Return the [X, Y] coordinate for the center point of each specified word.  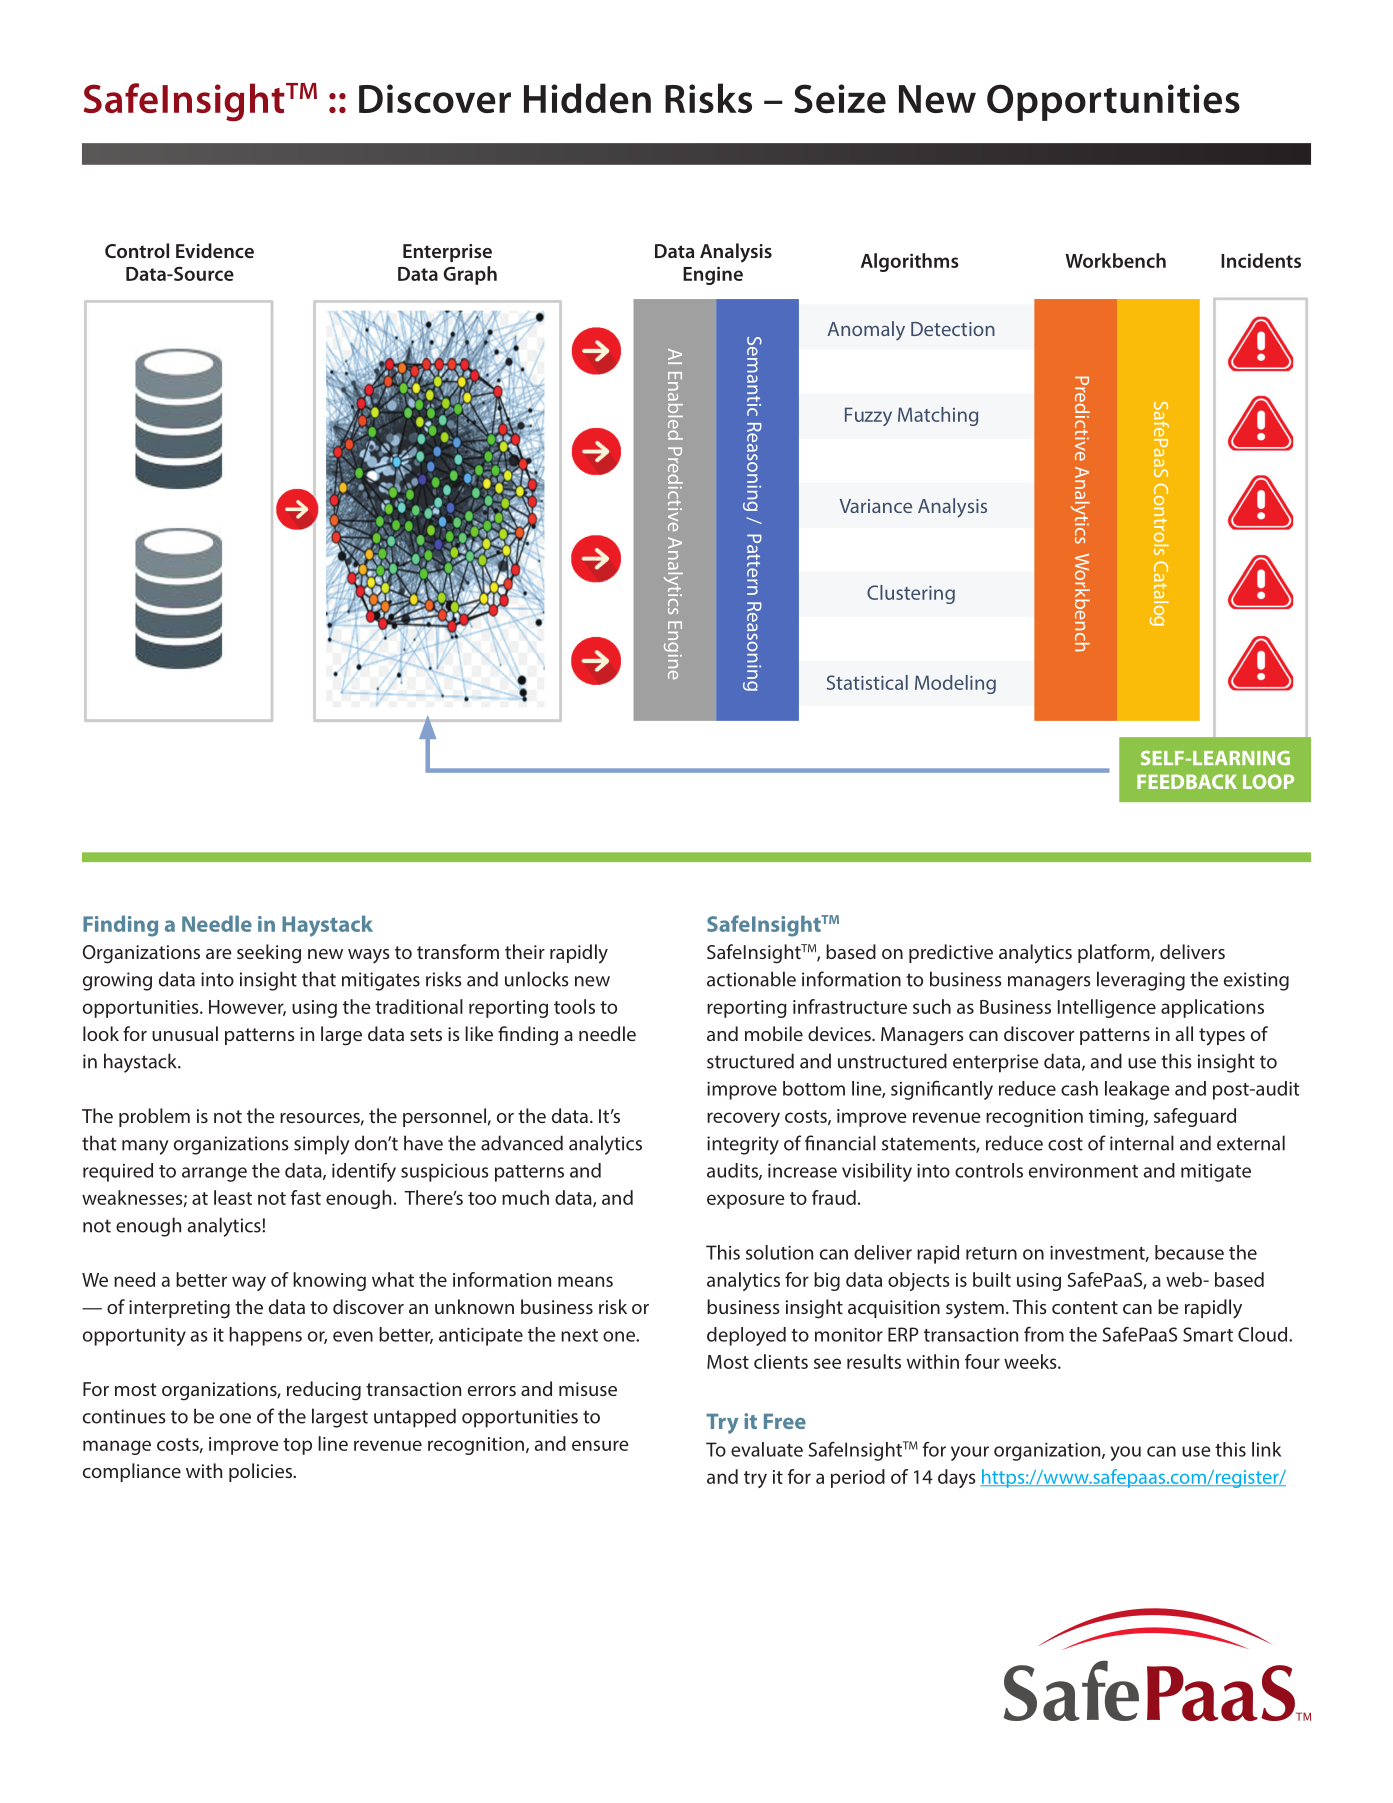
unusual [185, 1033]
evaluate [767, 1449]
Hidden [587, 98]
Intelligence [1107, 1008]
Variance [876, 506]
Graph [470, 275]
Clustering [911, 594]
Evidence [215, 250]
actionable [751, 979]
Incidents [1261, 260]
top [297, 1446]
